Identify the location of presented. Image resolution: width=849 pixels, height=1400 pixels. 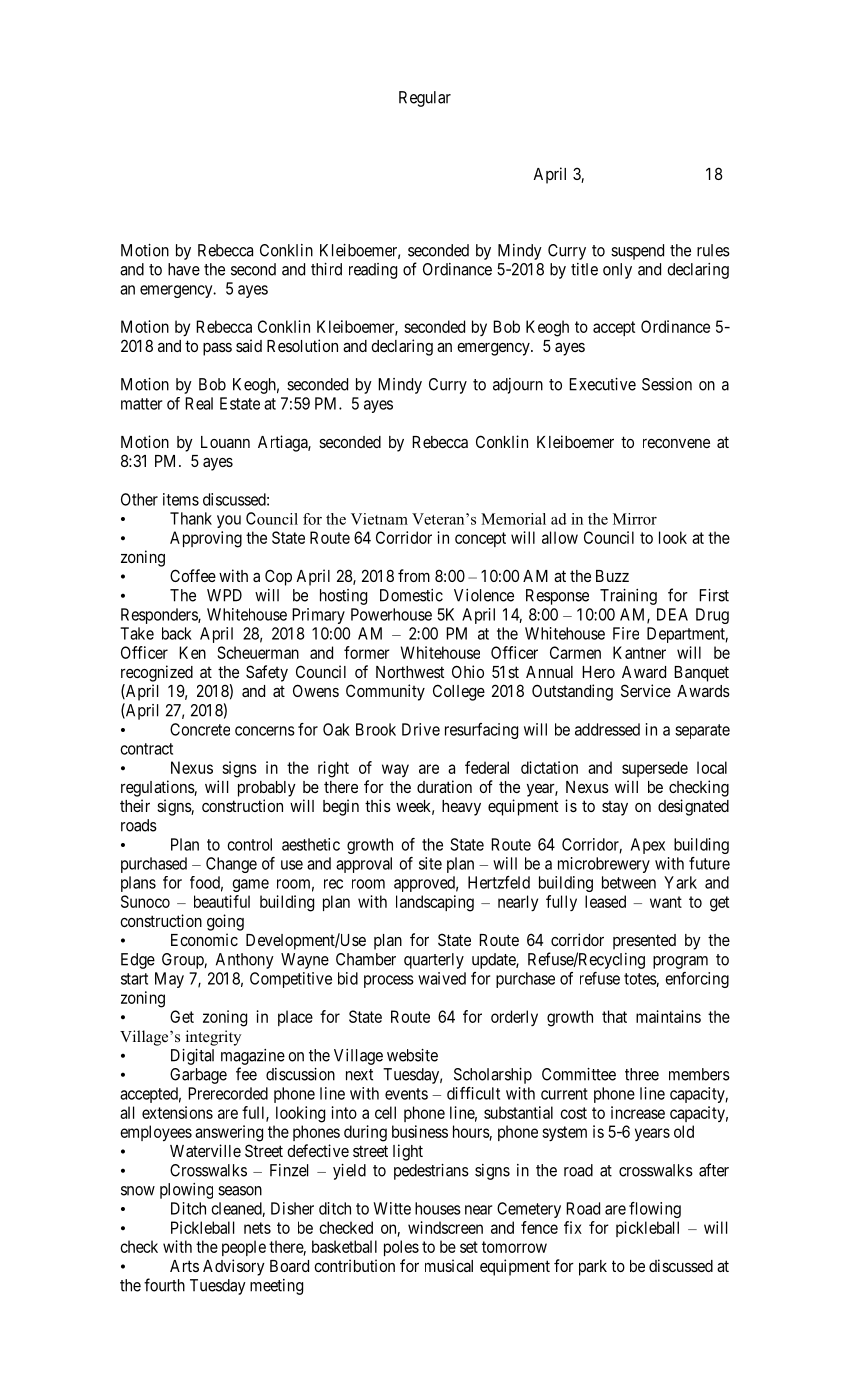
(644, 942).
